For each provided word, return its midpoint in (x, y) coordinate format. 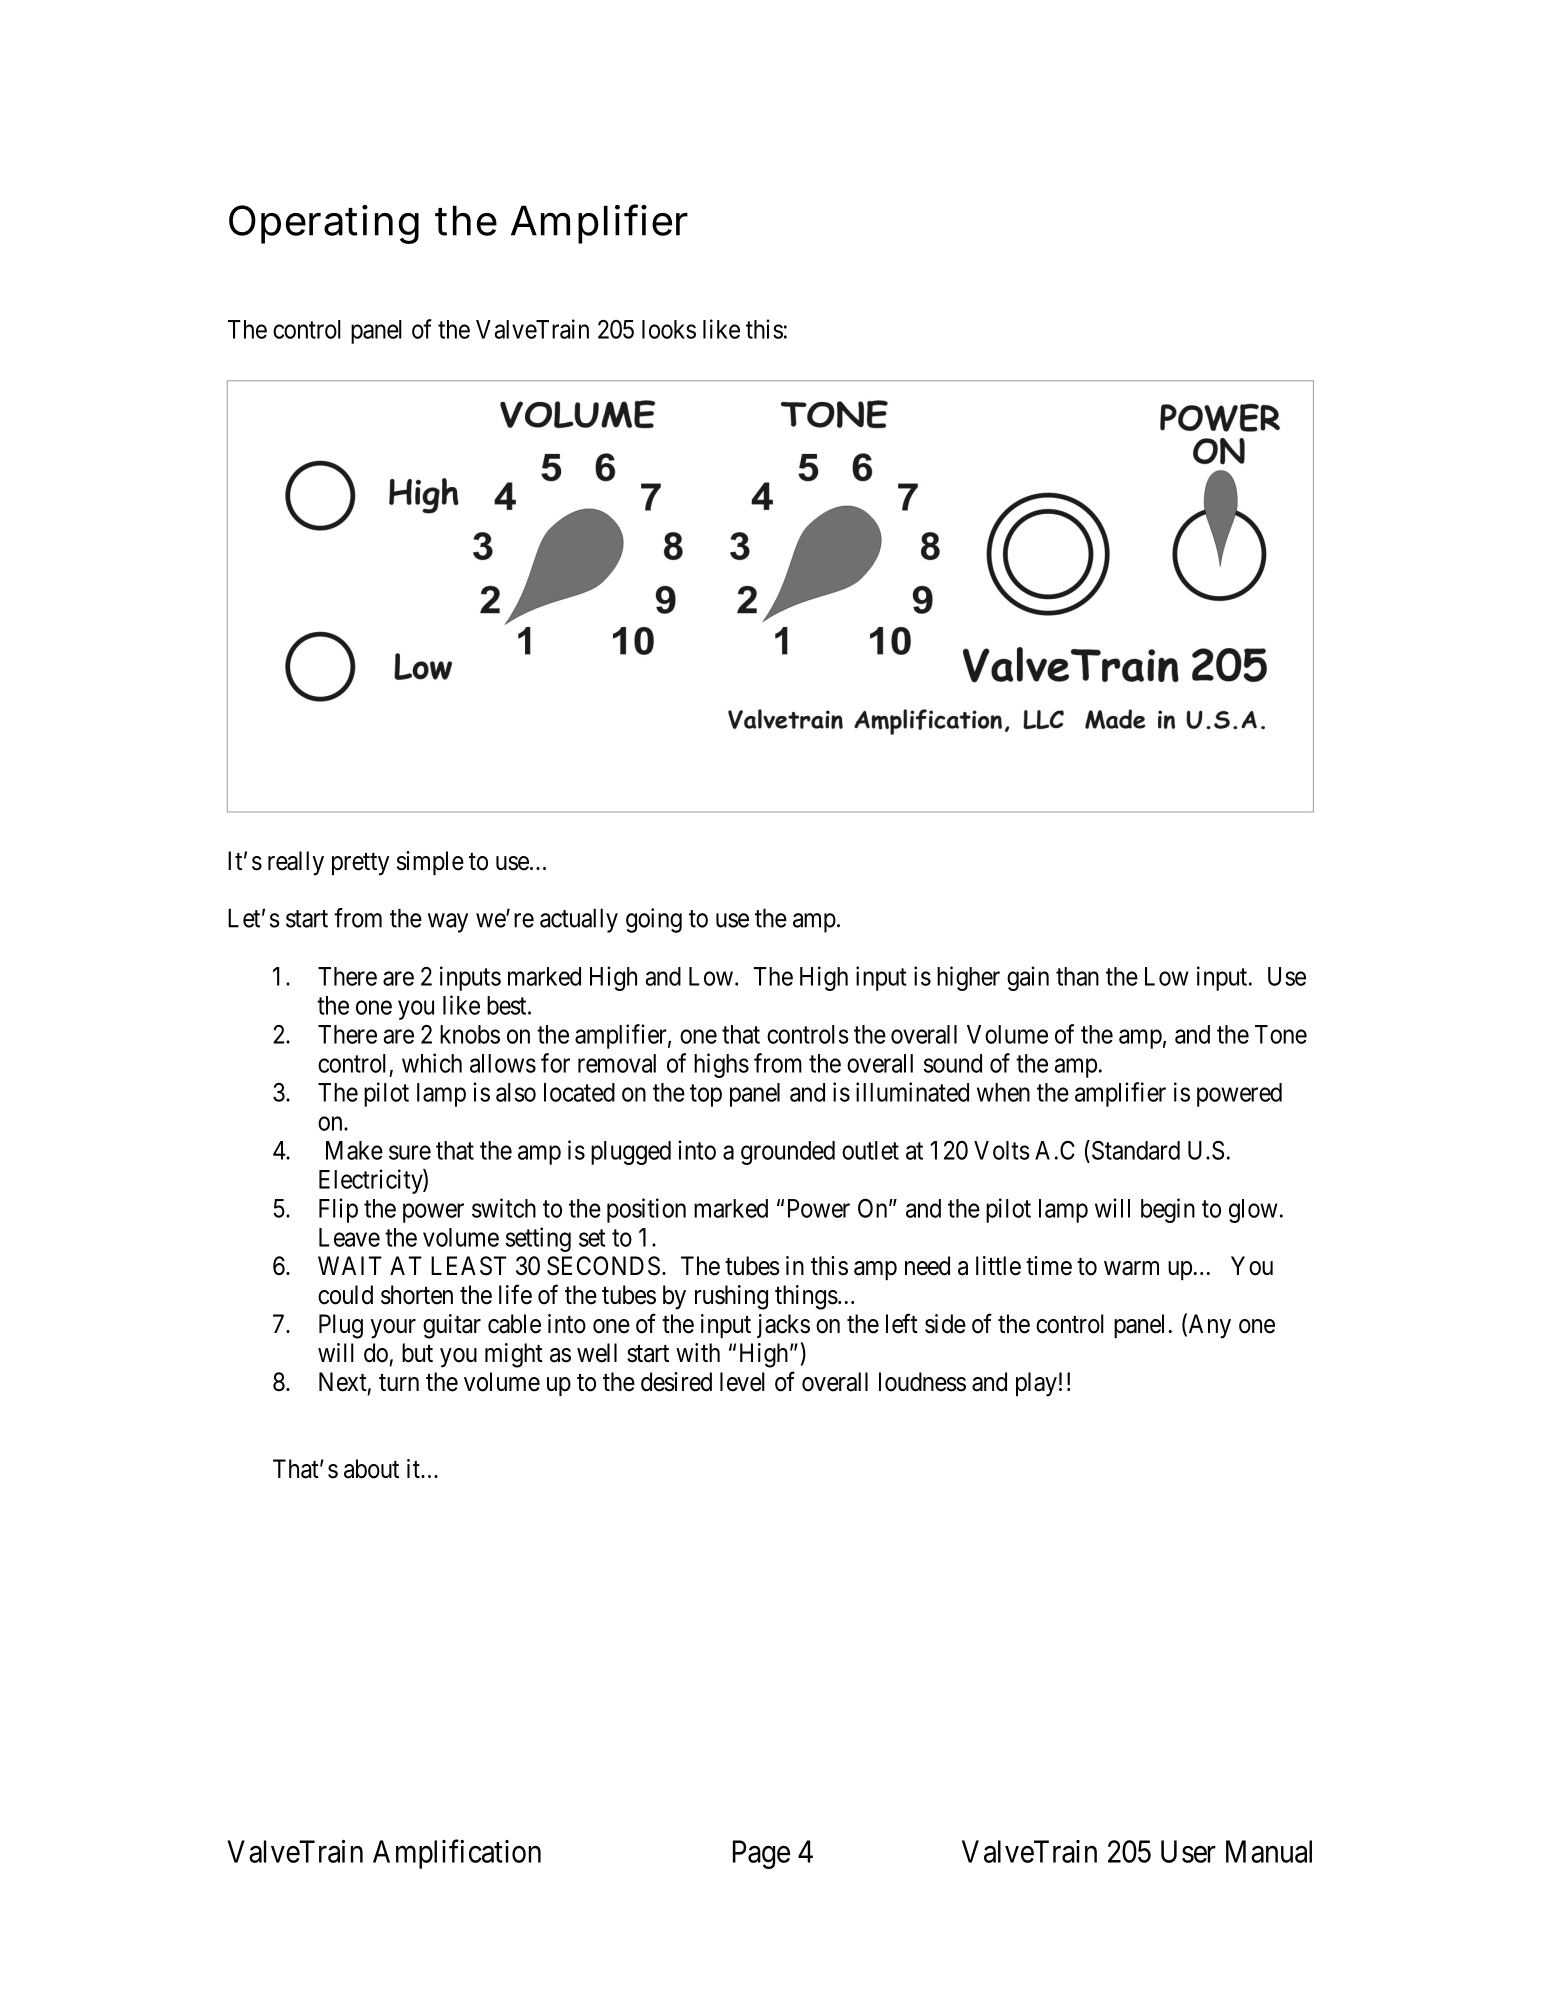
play (1036, 1384)
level (742, 1382)
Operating (324, 224)
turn (399, 1382)
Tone (1281, 1034)
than (1077, 976)
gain (1028, 978)
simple (430, 863)
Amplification (457, 1854)
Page (761, 1854)
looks (669, 329)
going (654, 920)
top (706, 1095)
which (432, 1063)
